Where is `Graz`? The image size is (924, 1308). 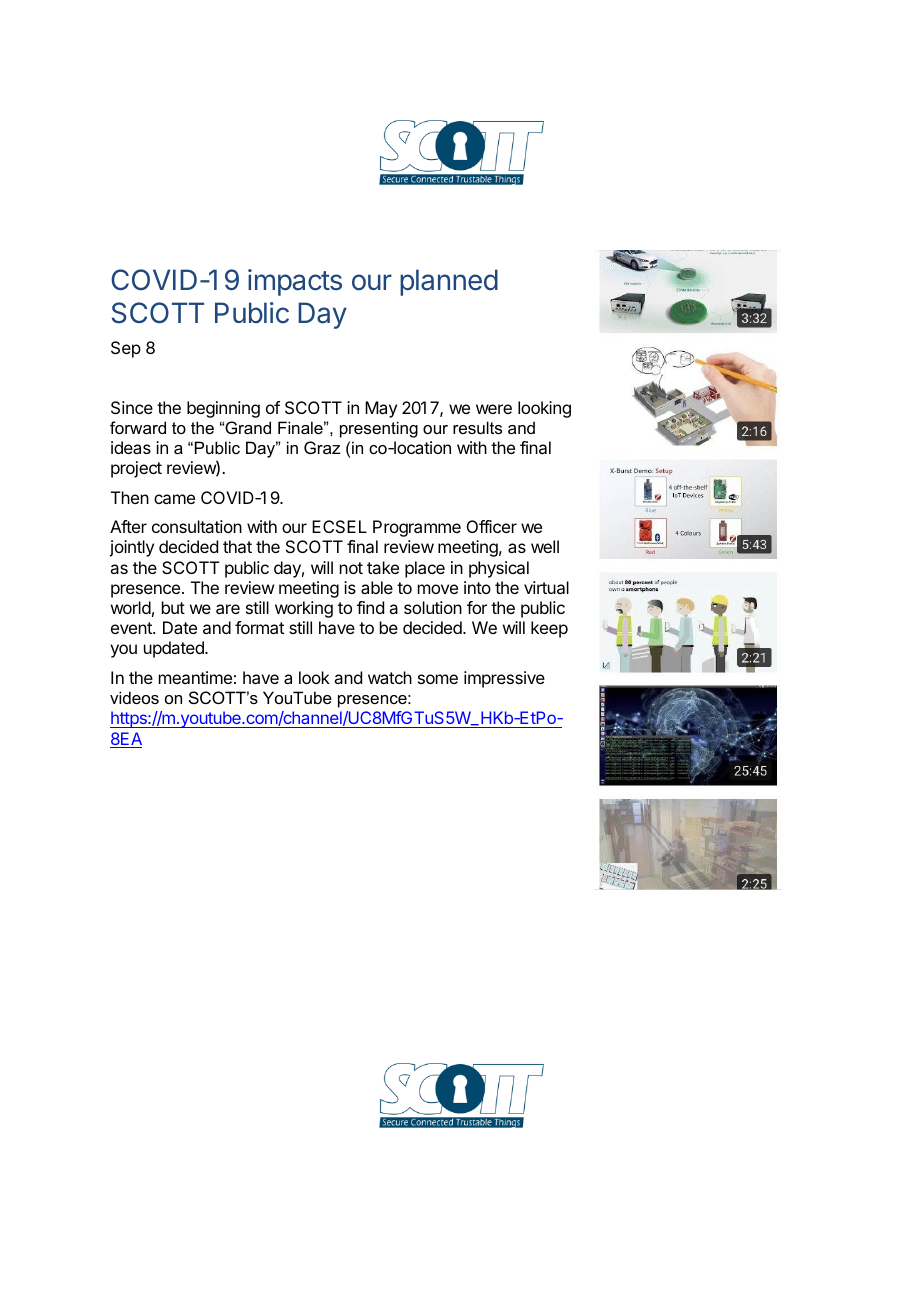 Graz is located at coordinates (322, 447).
